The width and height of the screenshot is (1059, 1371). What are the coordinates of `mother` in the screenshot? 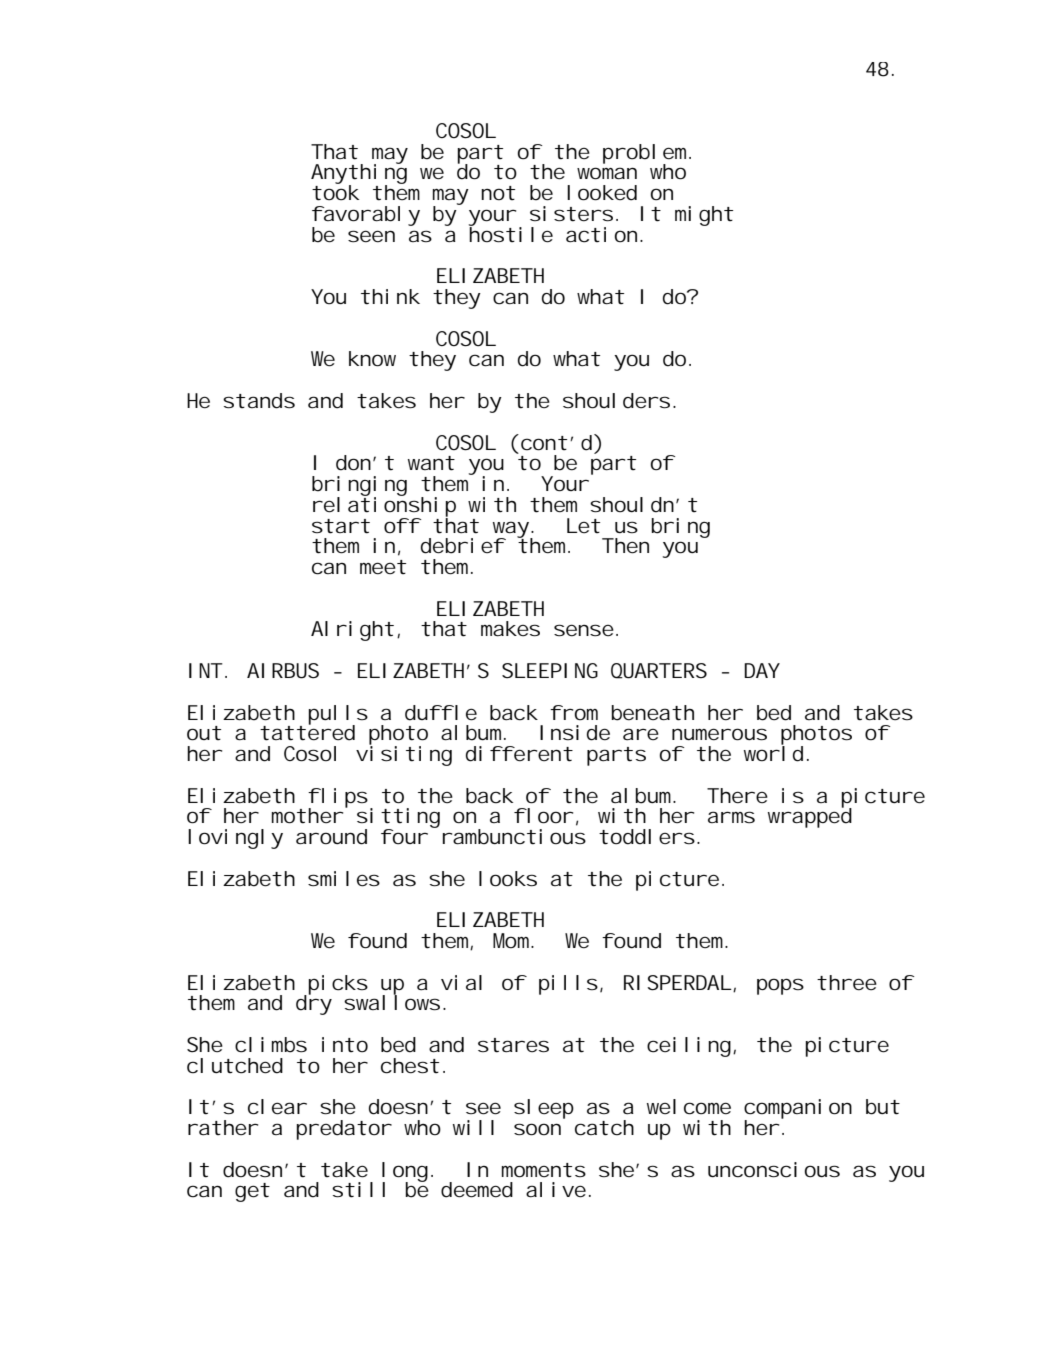 It's located at (307, 816).
